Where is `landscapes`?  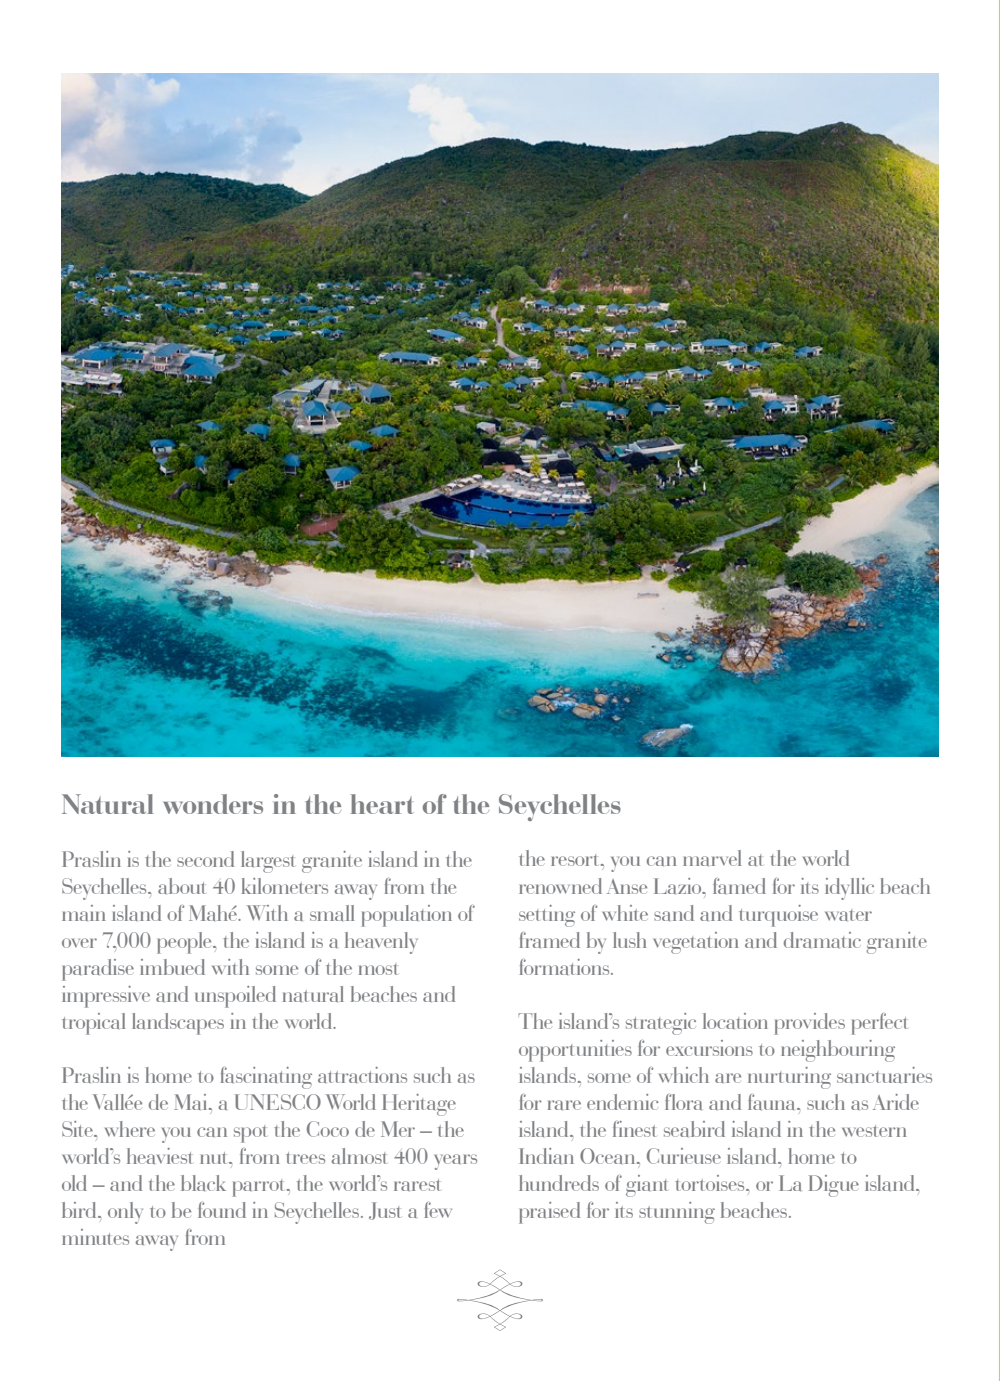 landscapes is located at coordinates (178, 1024).
